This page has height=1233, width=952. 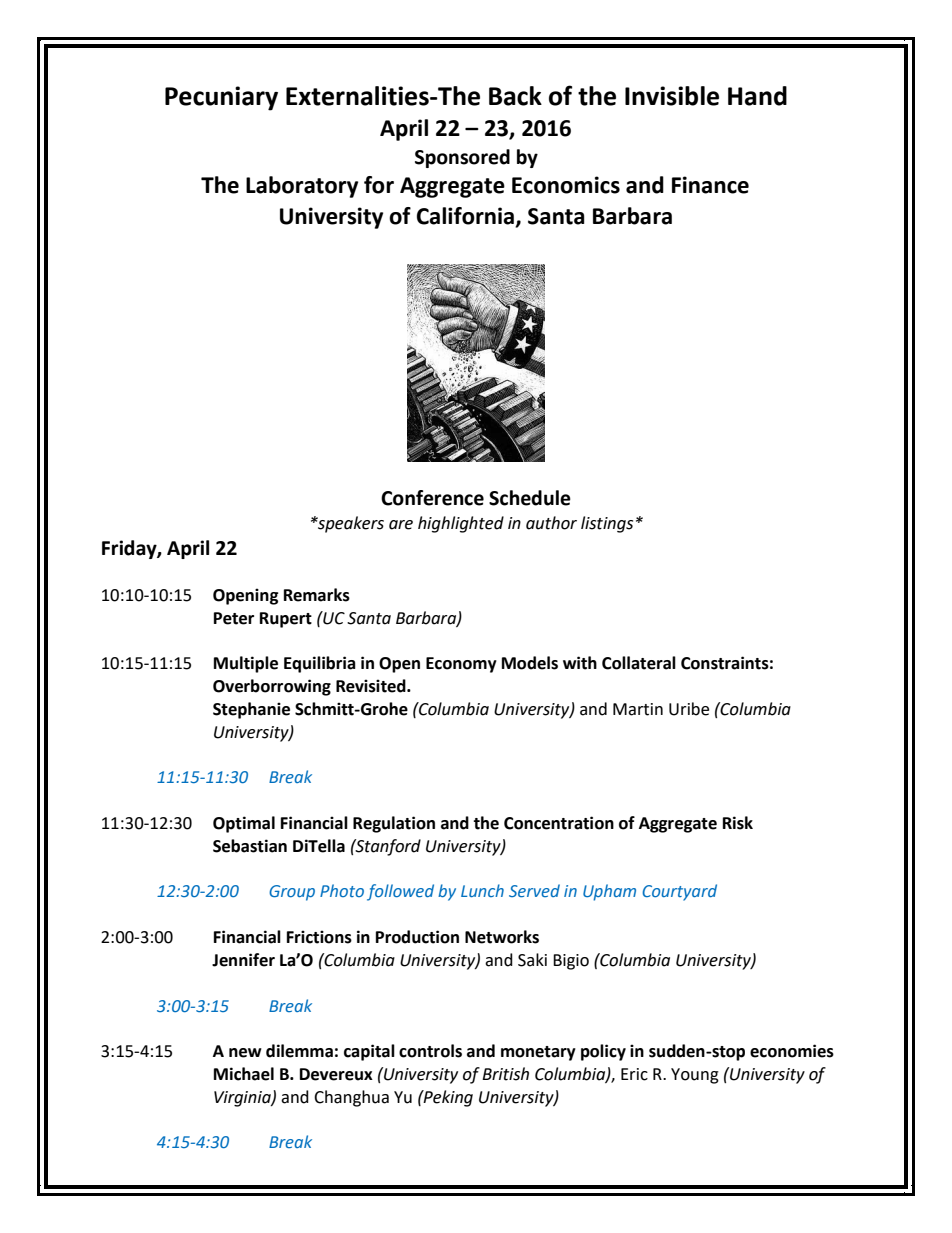 What do you see at coordinates (505, 1074) in the page?
I see `British` at bounding box center [505, 1074].
